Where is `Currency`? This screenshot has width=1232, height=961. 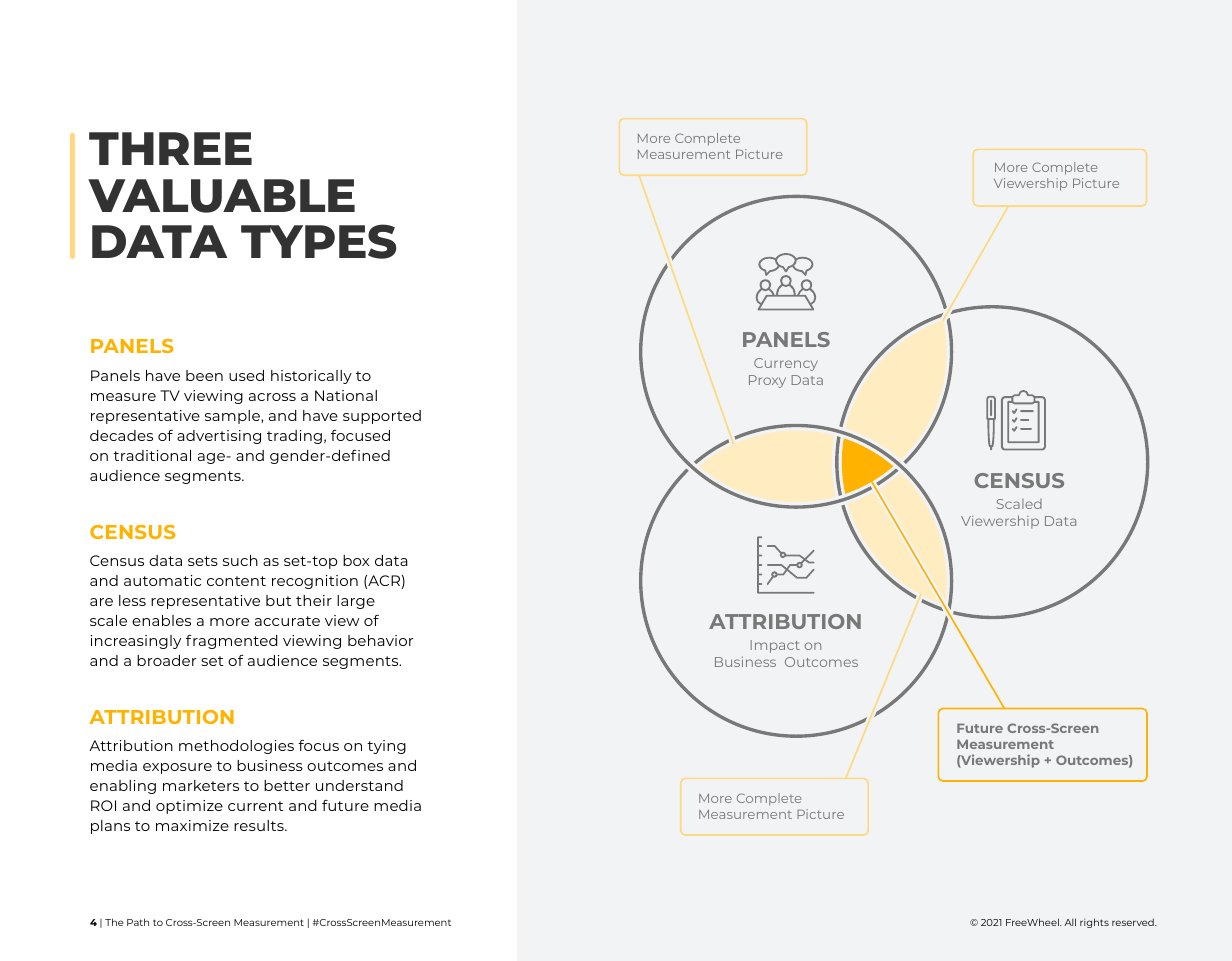
Currency is located at coordinates (786, 364).
